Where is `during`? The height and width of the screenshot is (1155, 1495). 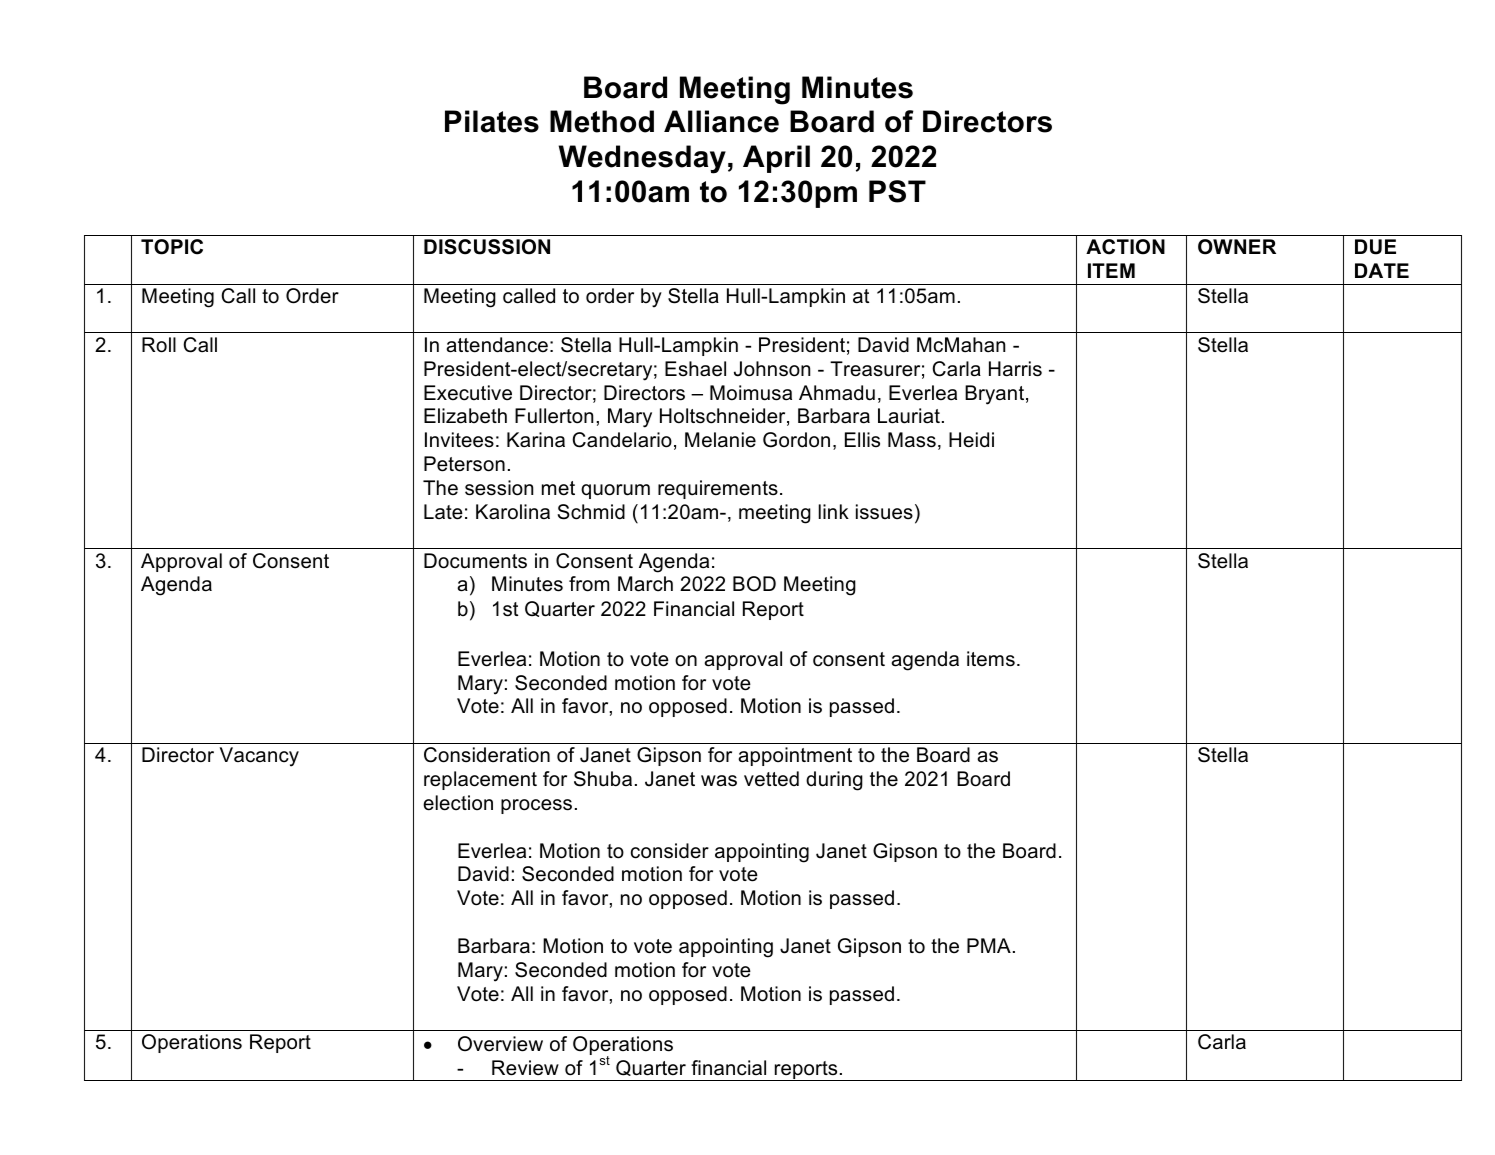 during is located at coordinates (834, 781).
